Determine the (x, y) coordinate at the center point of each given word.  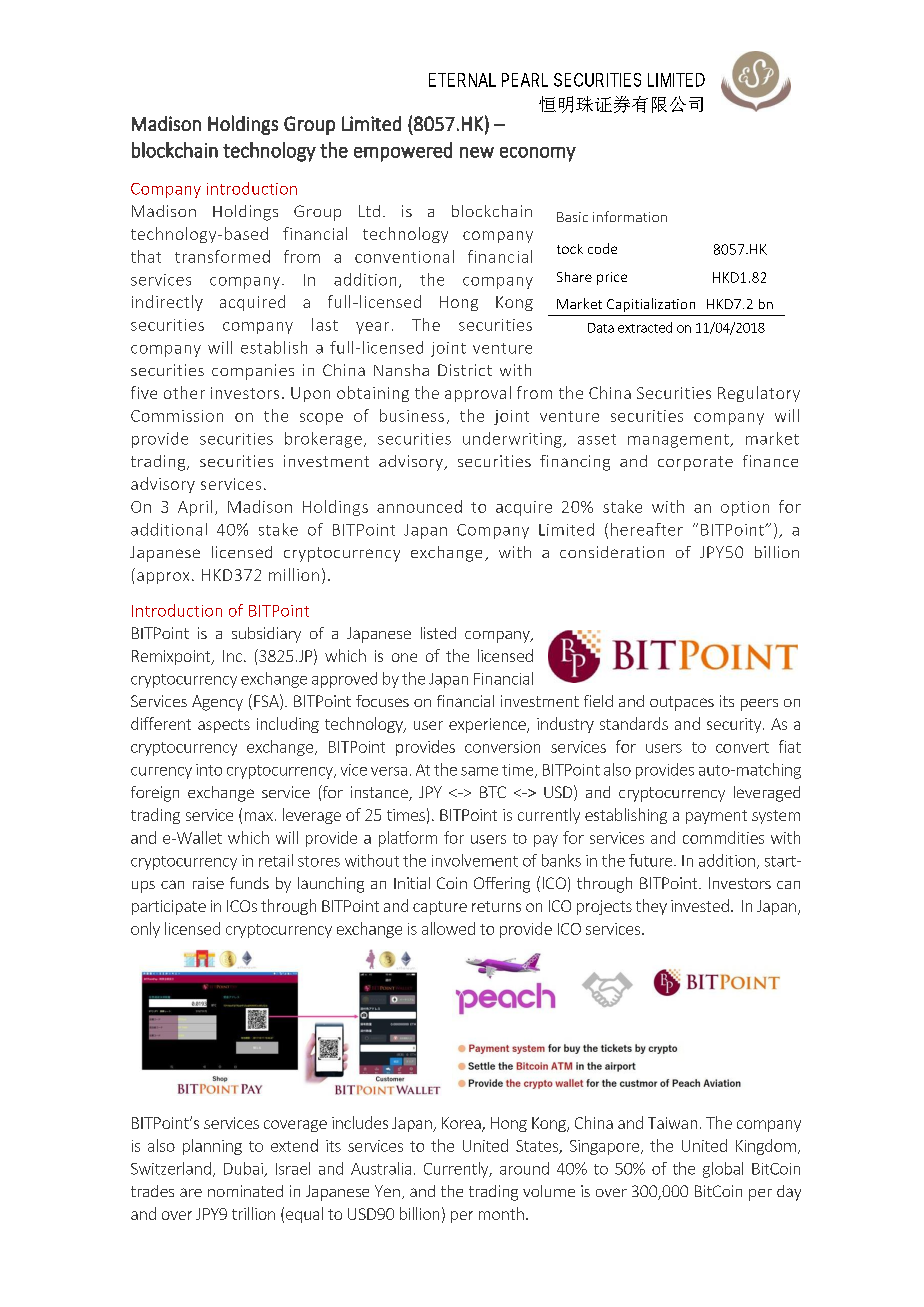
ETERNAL (462, 80)
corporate (695, 463)
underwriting (513, 440)
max (259, 816)
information (630, 216)
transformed (222, 256)
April (195, 508)
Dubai (244, 1169)
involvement (475, 860)
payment (716, 817)
